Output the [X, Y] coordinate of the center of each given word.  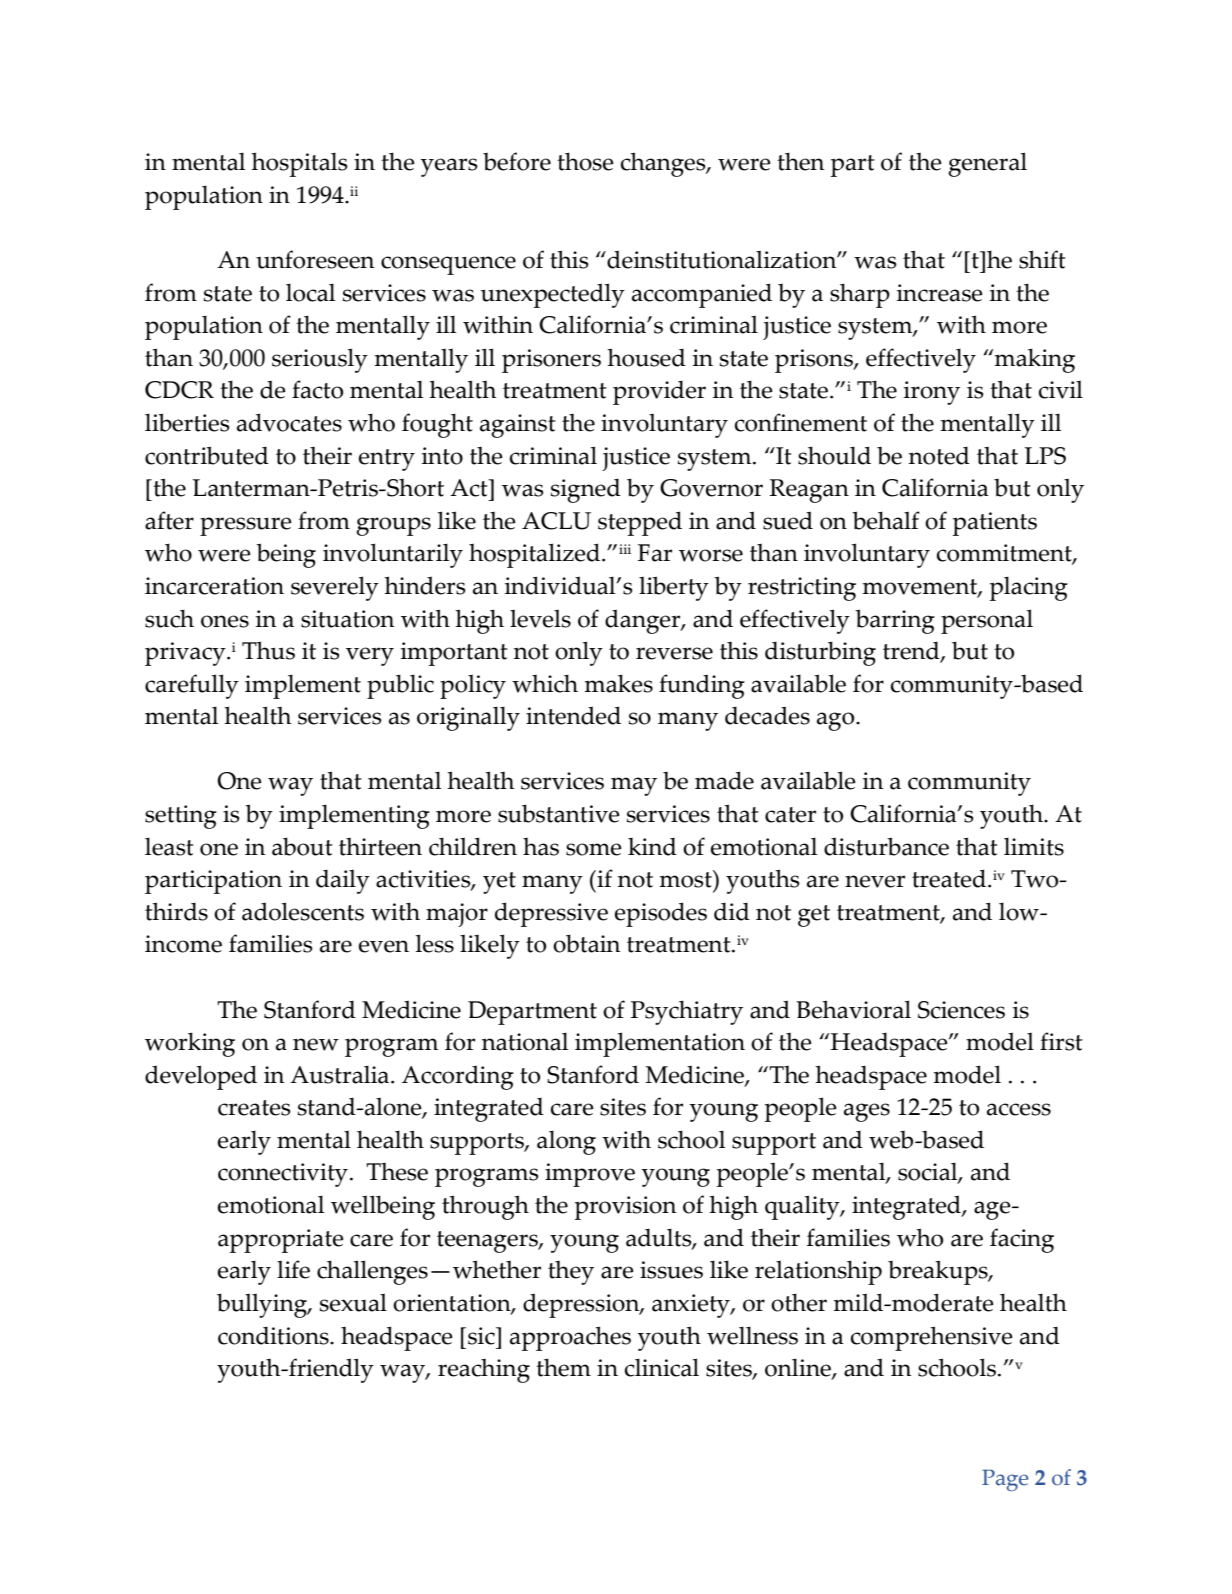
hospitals [300, 164]
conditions [274, 1336]
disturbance [886, 846]
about [302, 846]
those [585, 161]
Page [1005, 1480]
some [594, 849]
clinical [662, 1367]
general [987, 164]
